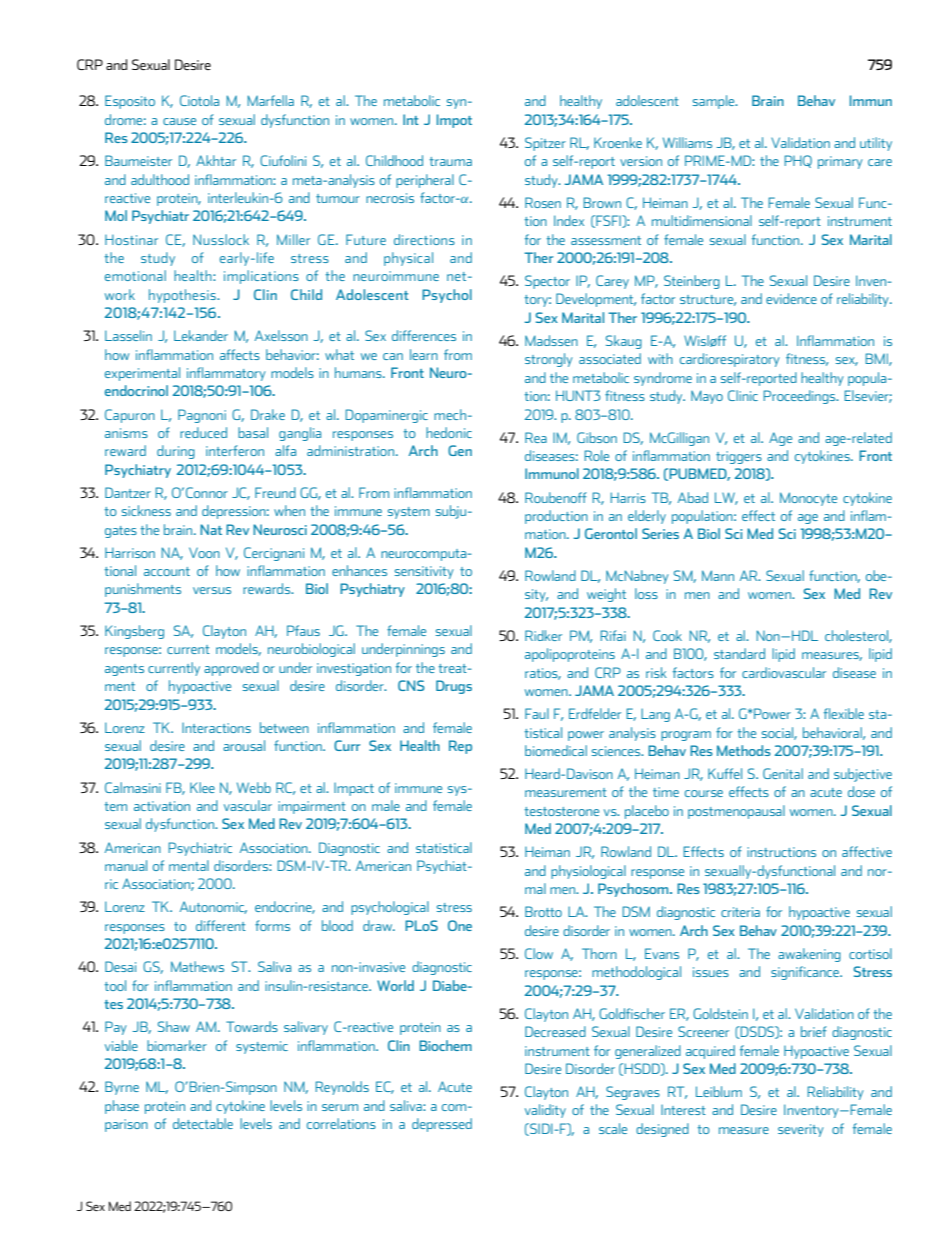 The height and width of the image is (1256, 952). Describe the element at coordinates (539, 953) in the image. I see `Clow` at that location.
